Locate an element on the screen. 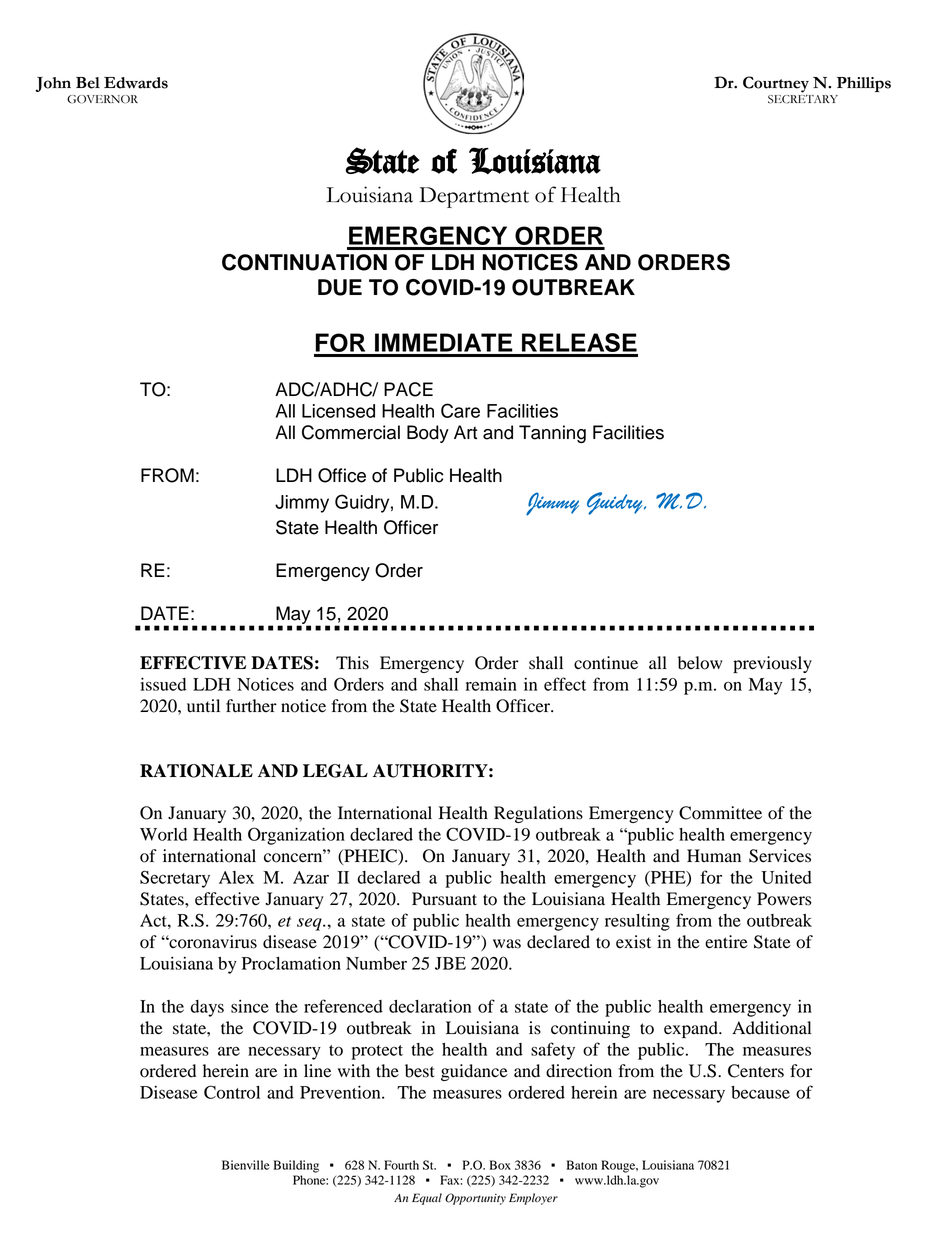 The height and width of the screenshot is (1233, 952). Pursuant is located at coordinates (444, 899).
